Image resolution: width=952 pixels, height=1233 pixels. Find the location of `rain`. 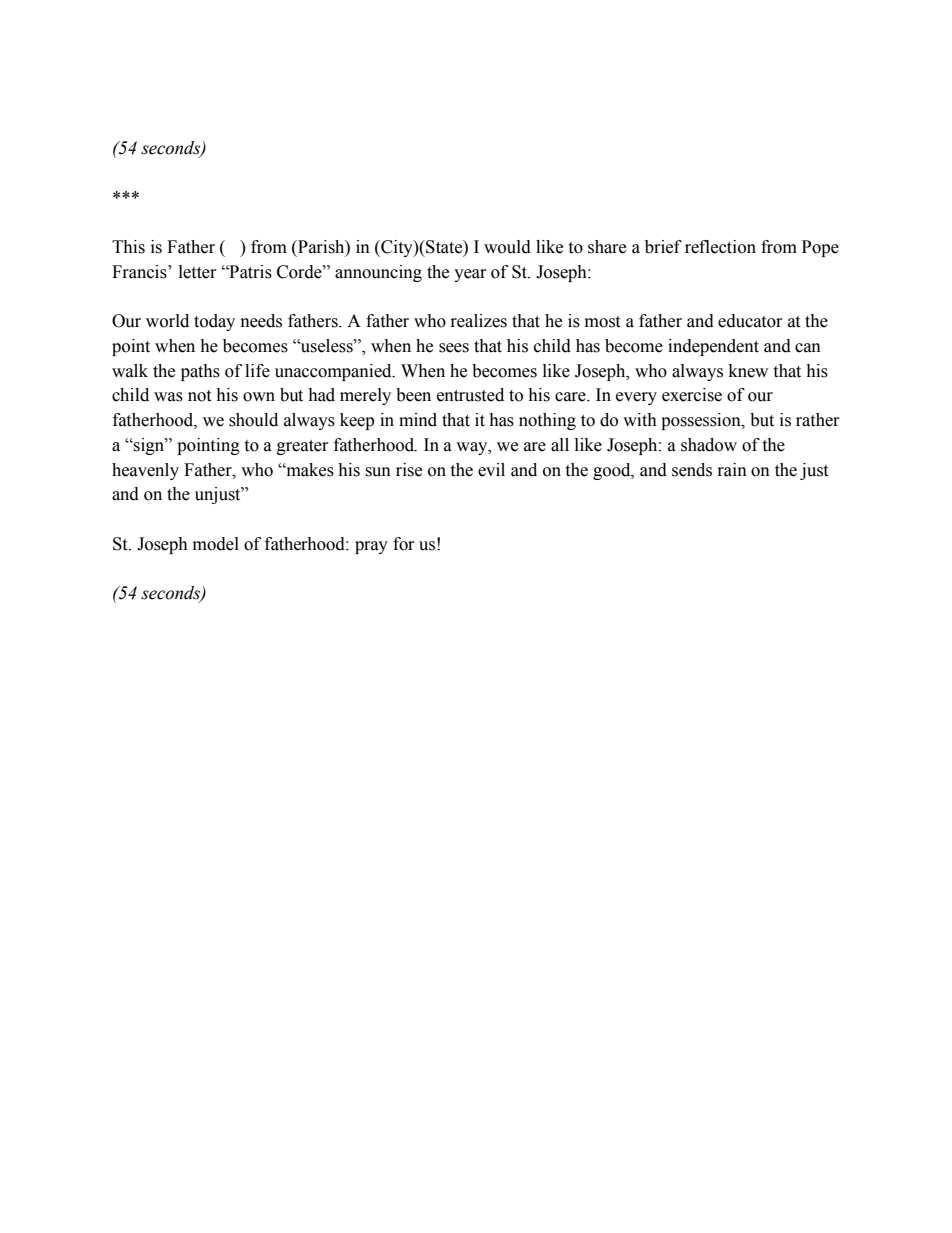

rain is located at coordinates (732, 470).
